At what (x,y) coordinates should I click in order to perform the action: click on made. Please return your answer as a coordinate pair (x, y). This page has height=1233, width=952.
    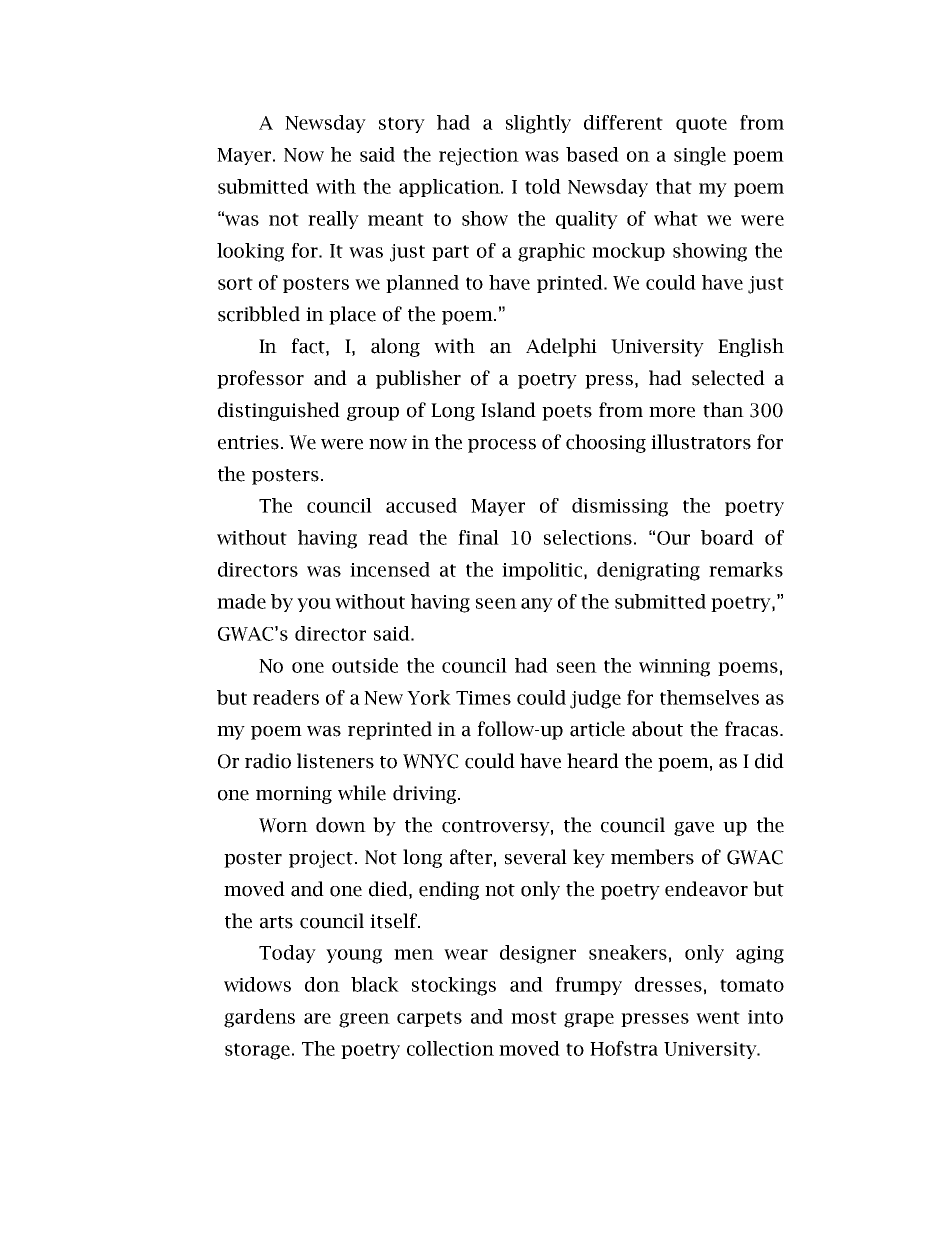
    Looking at the image, I should click on (241, 601).
